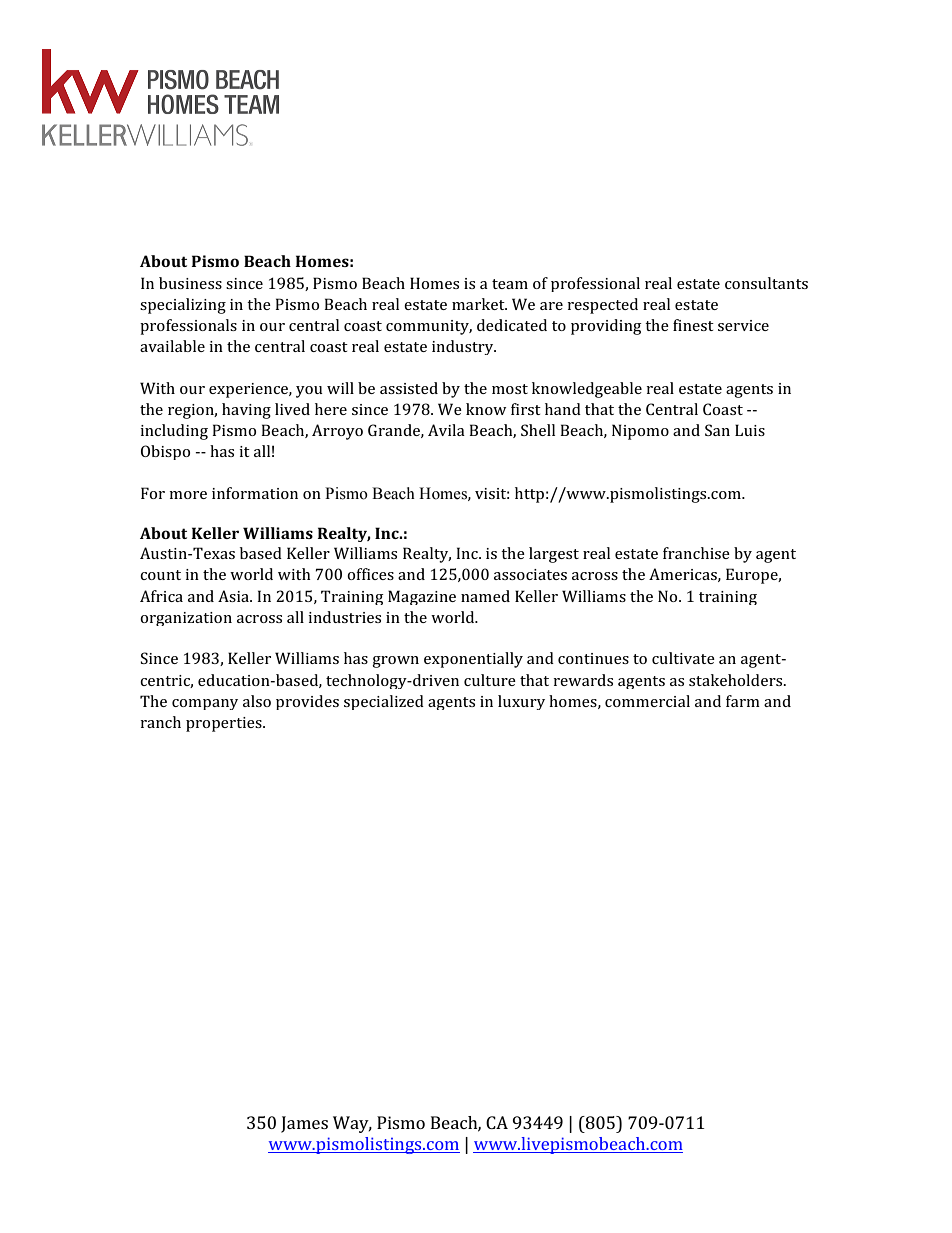  What do you see at coordinates (717, 430) in the image?
I see `San` at bounding box center [717, 430].
